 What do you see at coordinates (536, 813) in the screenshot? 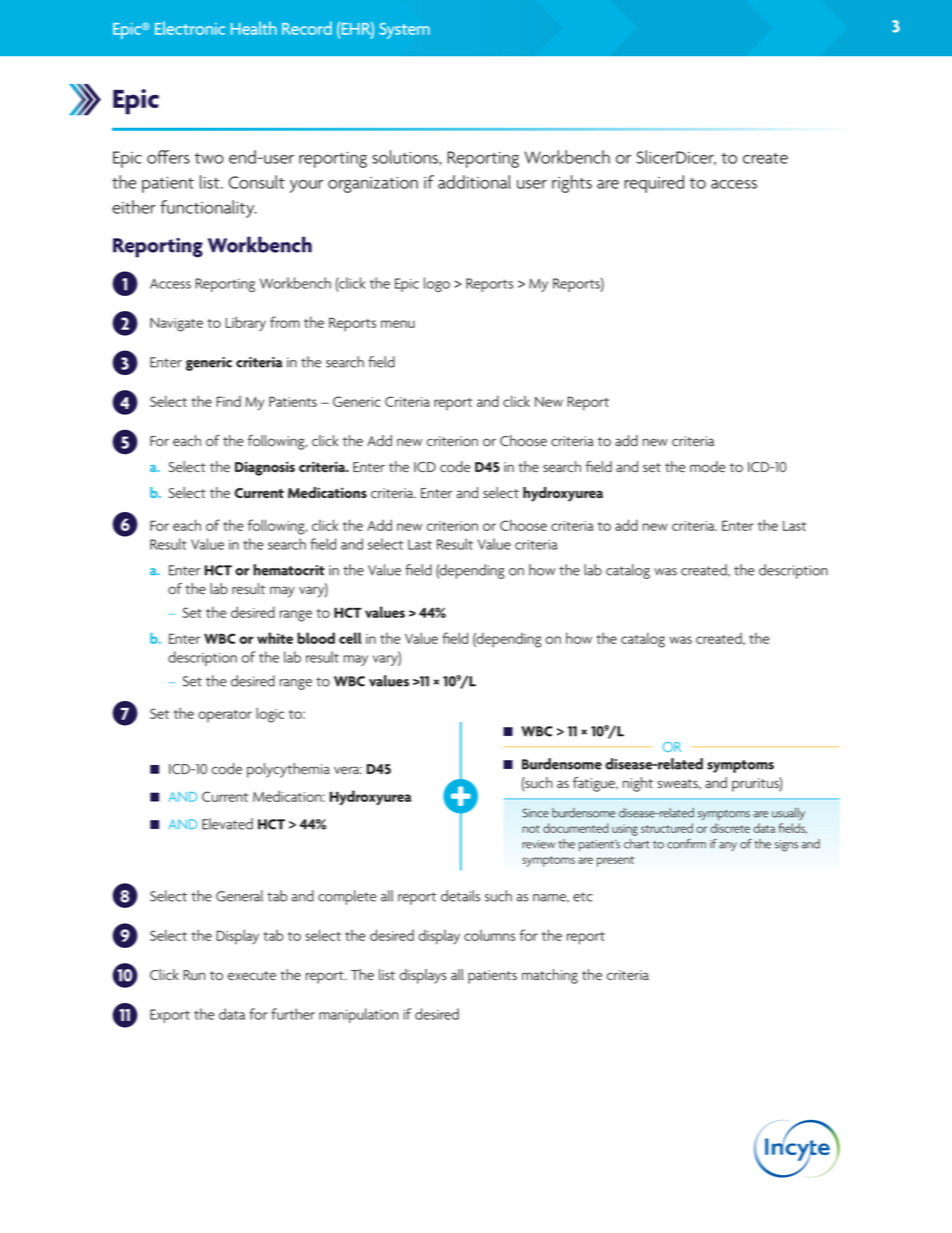
I see `Since` at bounding box center [536, 813].
